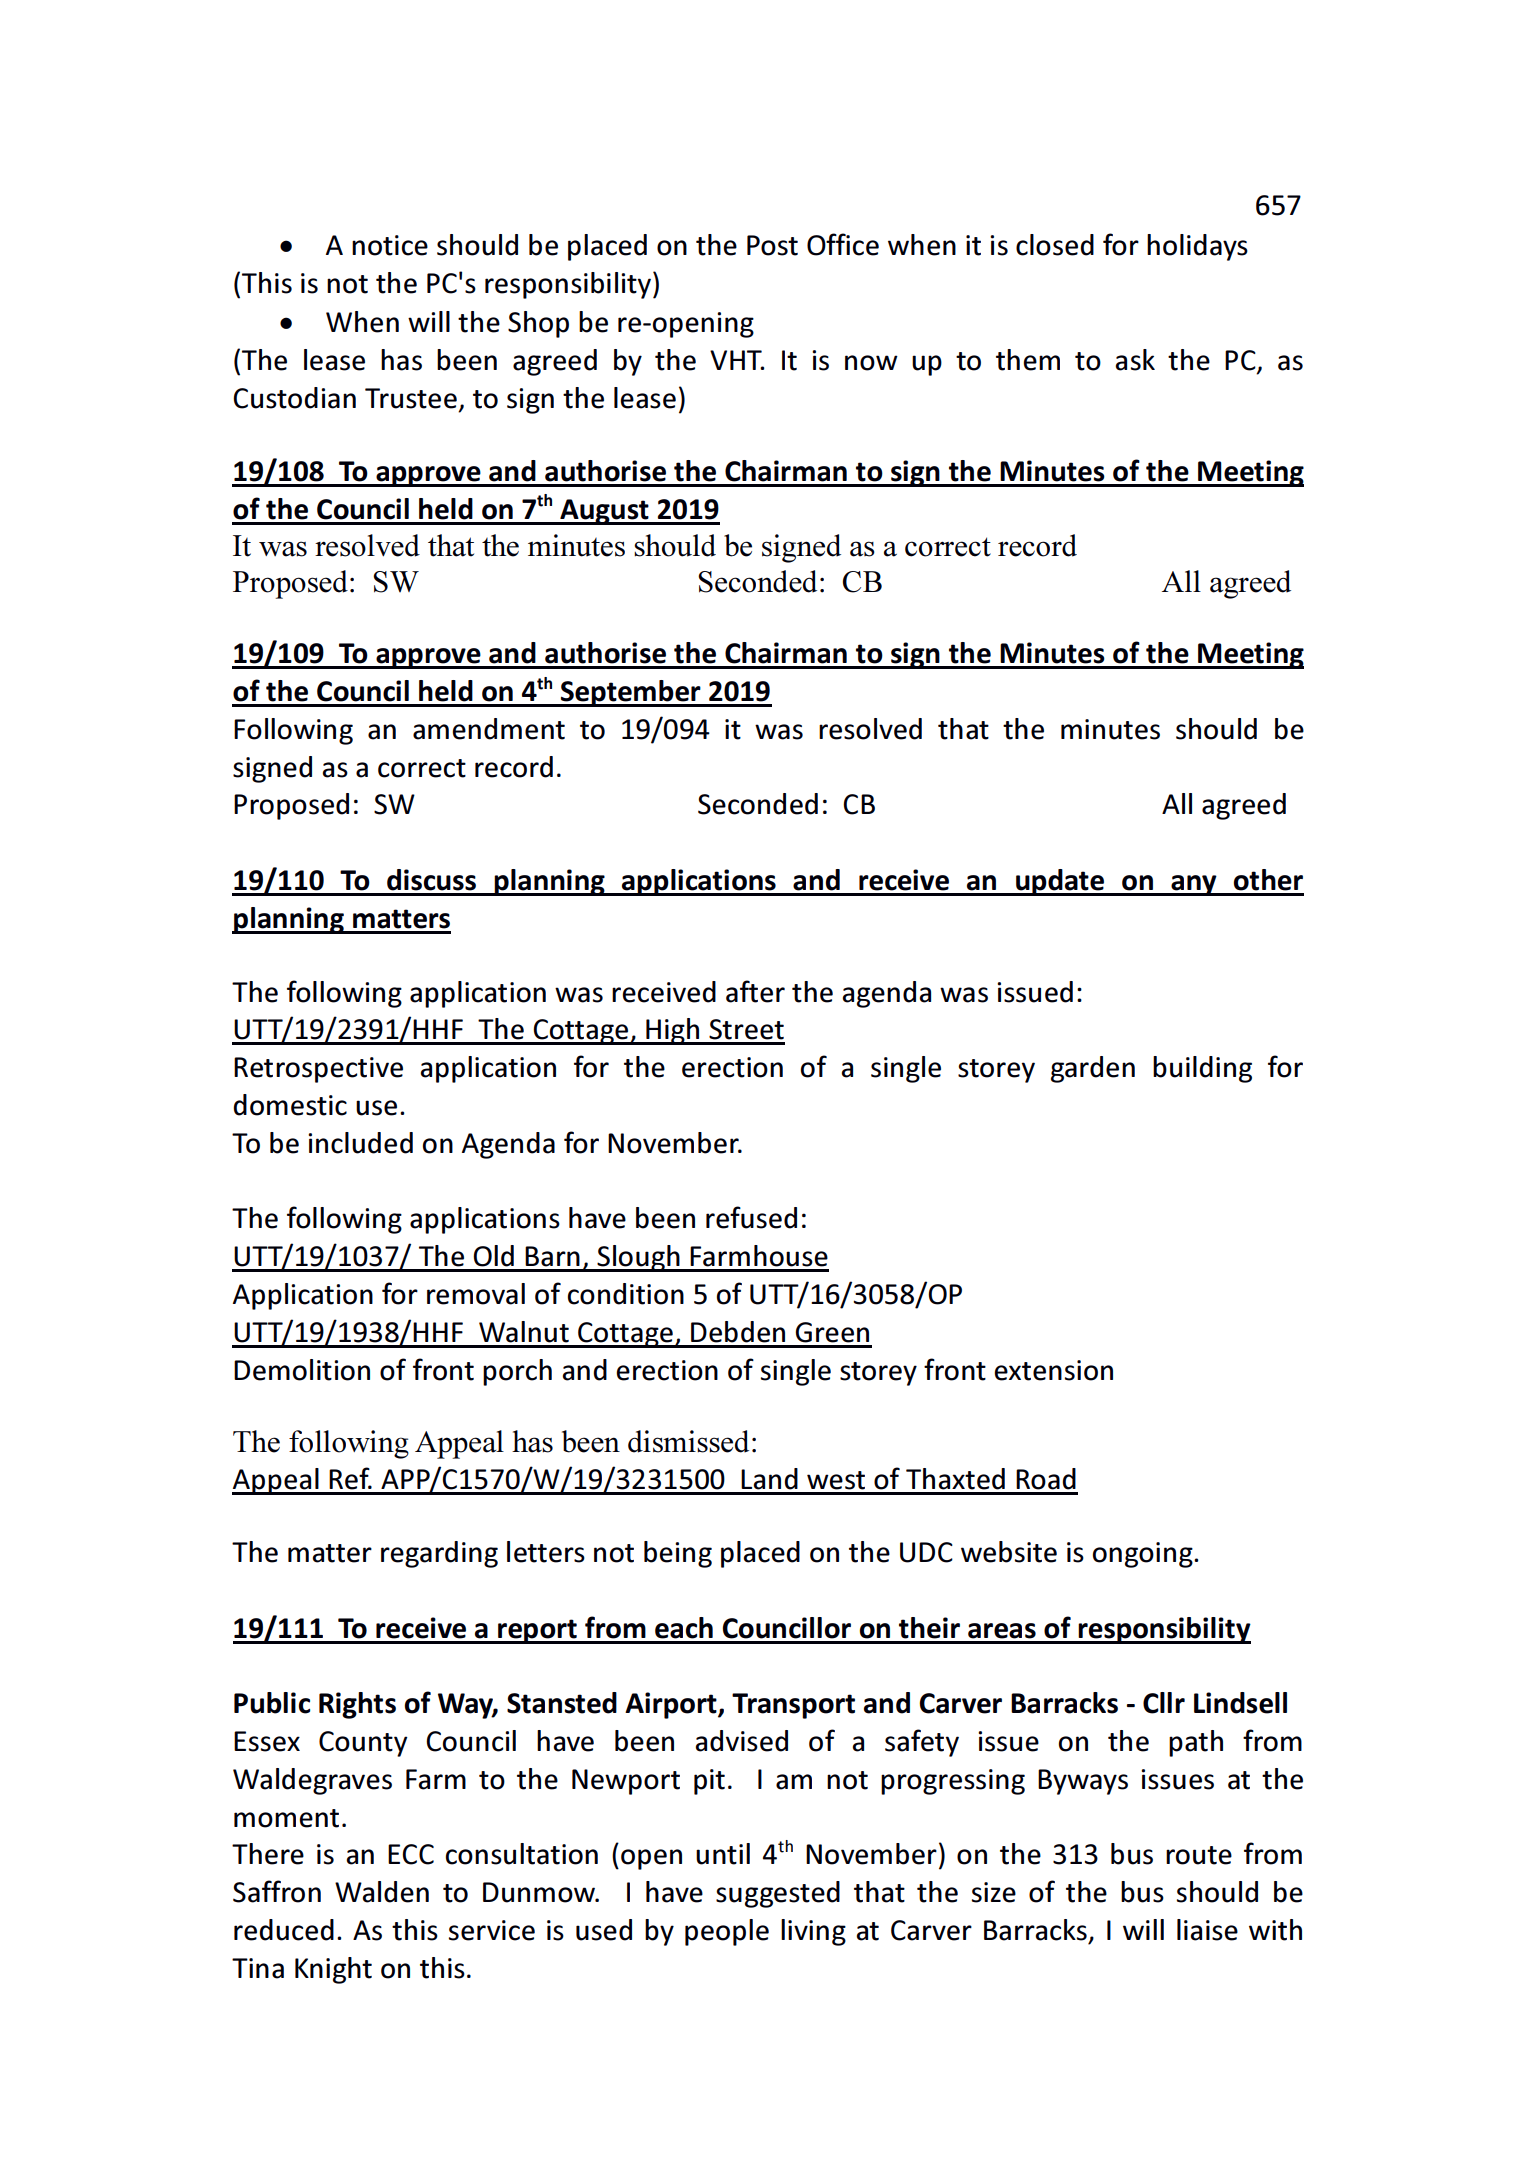  What do you see at coordinates (1053, 1370) in the screenshot?
I see `extension` at bounding box center [1053, 1370].
